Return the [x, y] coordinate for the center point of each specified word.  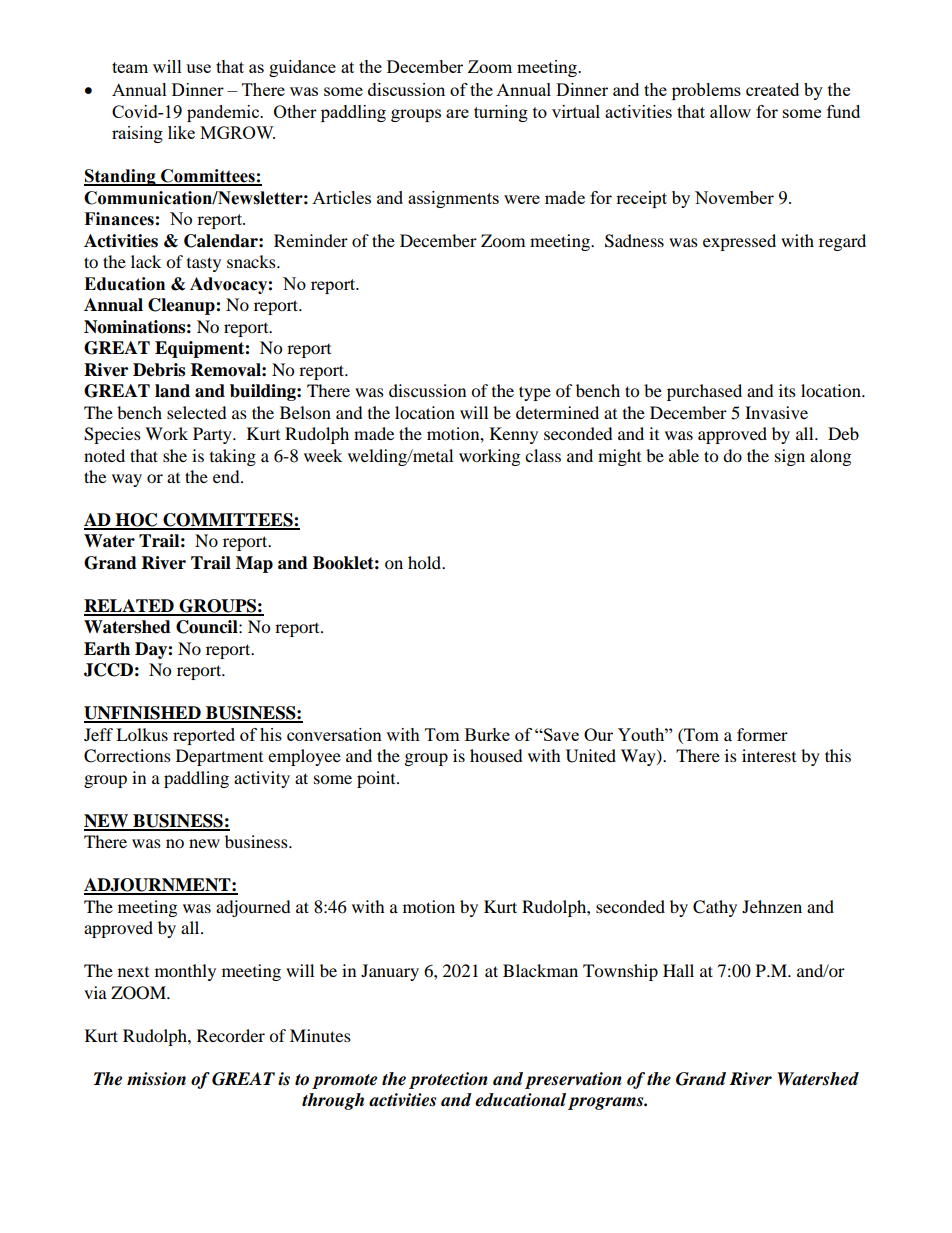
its [787, 390]
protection [448, 1080]
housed [496, 755]
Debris [159, 370]
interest [769, 755]
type [535, 393]
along [830, 457]
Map [254, 564]
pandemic [224, 113]
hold [426, 562]
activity [262, 779]
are [457, 113]
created [772, 89]
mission [156, 1079]
